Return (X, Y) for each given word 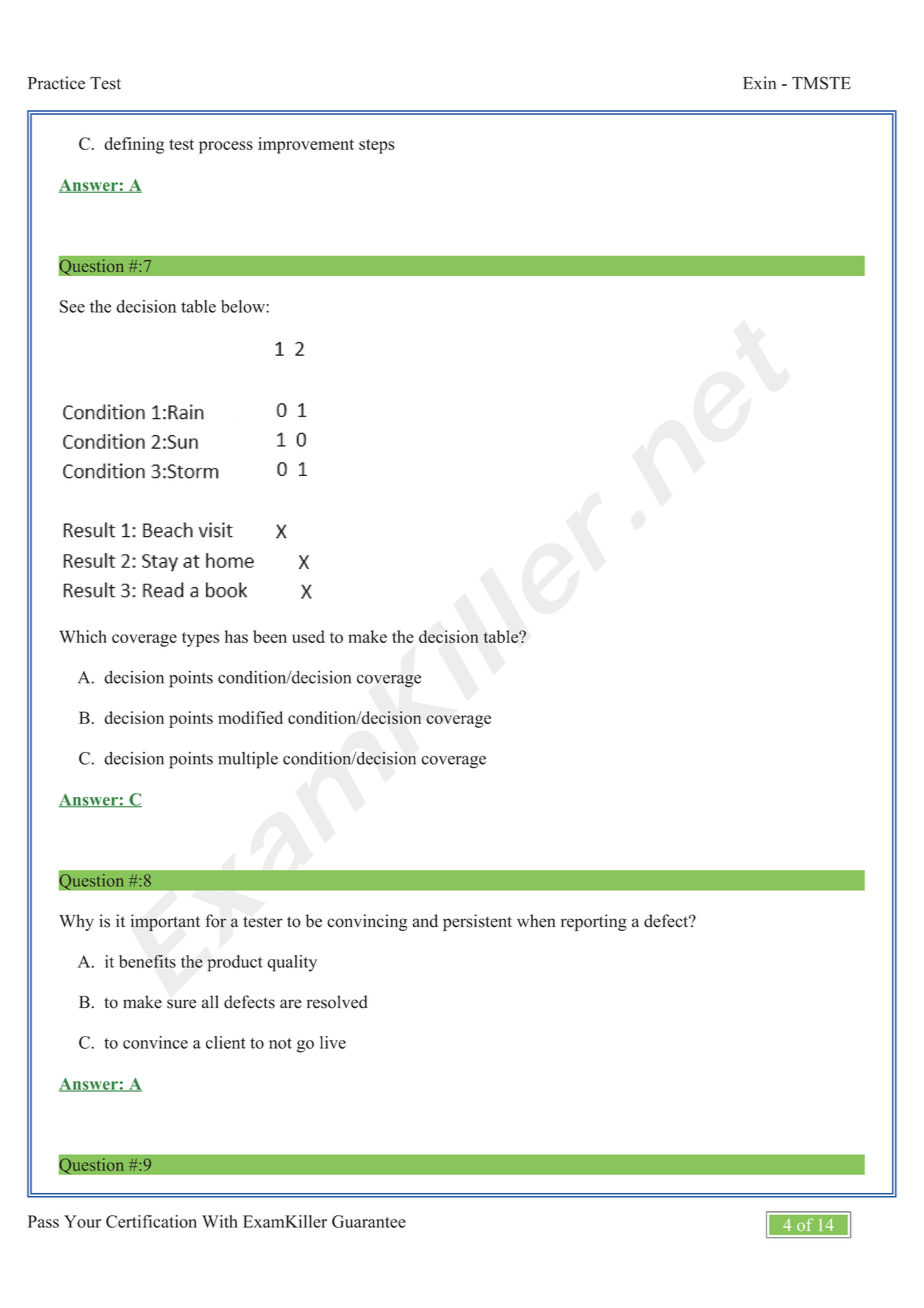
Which (83, 636)
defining (134, 145)
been (270, 636)
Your (82, 1221)
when (536, 921)
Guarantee (369, 1221)
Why (76, 922)
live (333, 1042)
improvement (306, 145)
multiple (248, 760)
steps (377, 146)
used (308, 636)
